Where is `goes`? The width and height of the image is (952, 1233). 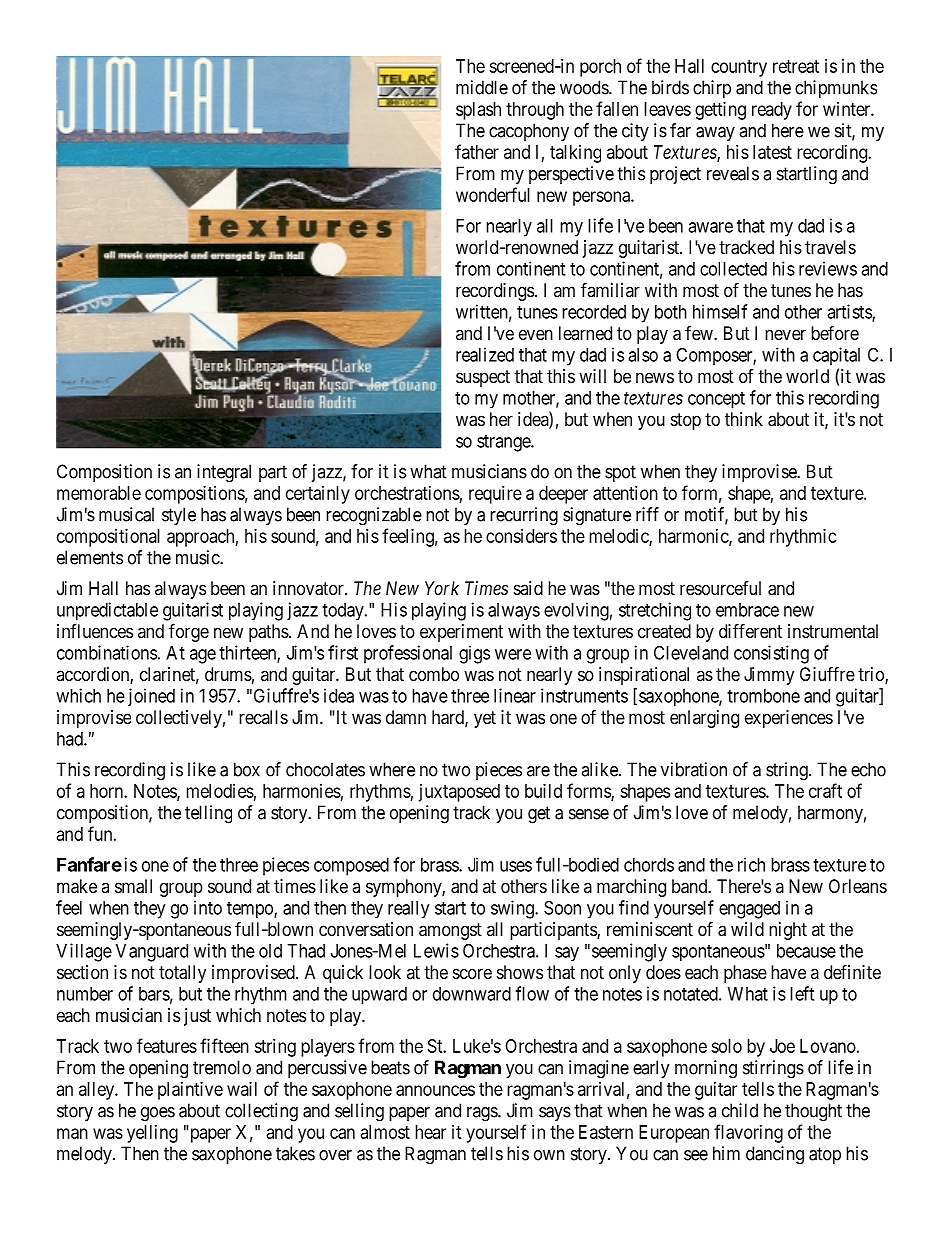 goes is located at coordinates (158, 1114).
